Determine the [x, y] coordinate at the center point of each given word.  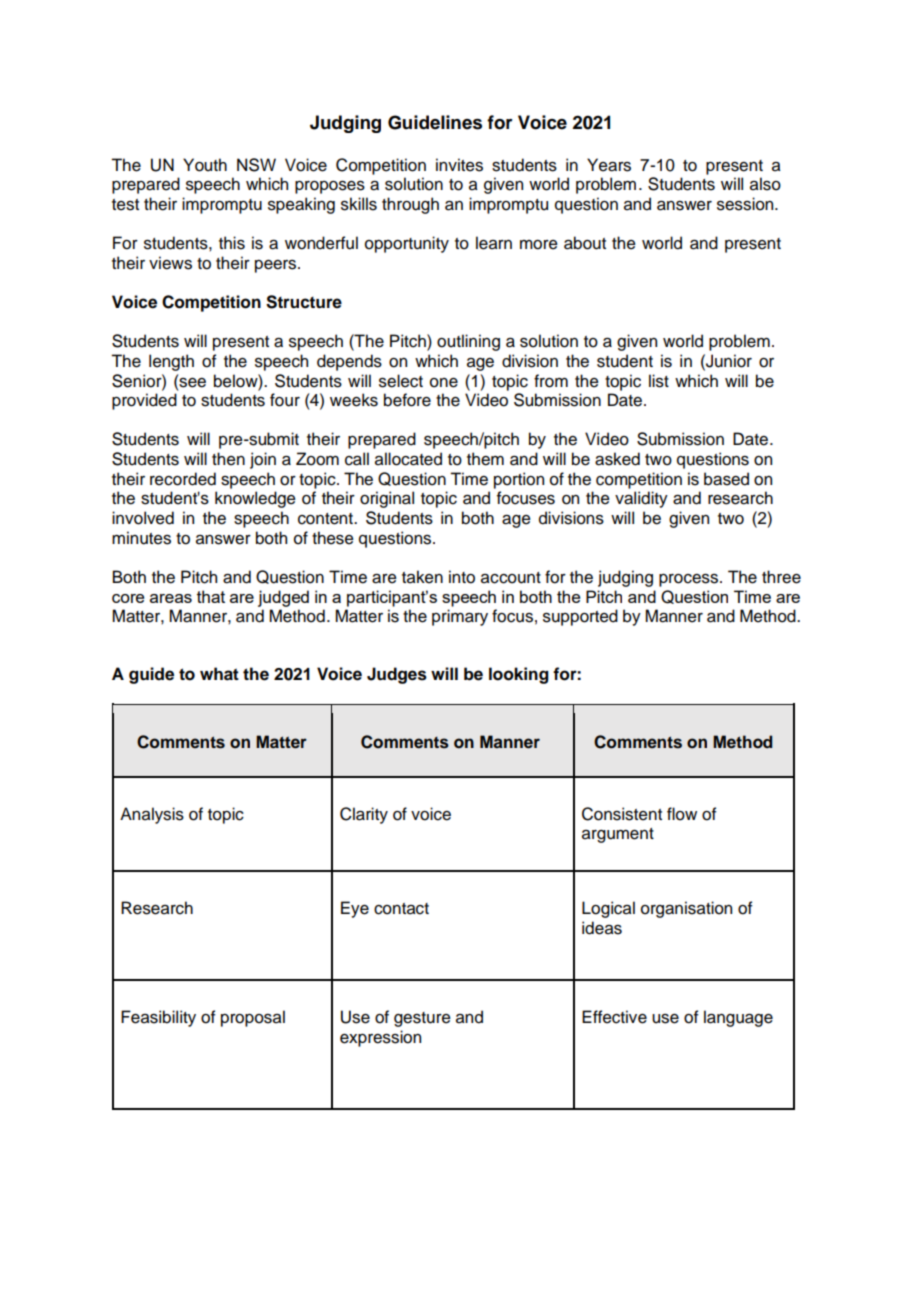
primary [460, 617]
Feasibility [158, 1018]
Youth [205, 165]
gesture [422, 1019]
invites [459, 165]
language [738, 1018]
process [690, 580]
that [211, 596]
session [746, 204]
